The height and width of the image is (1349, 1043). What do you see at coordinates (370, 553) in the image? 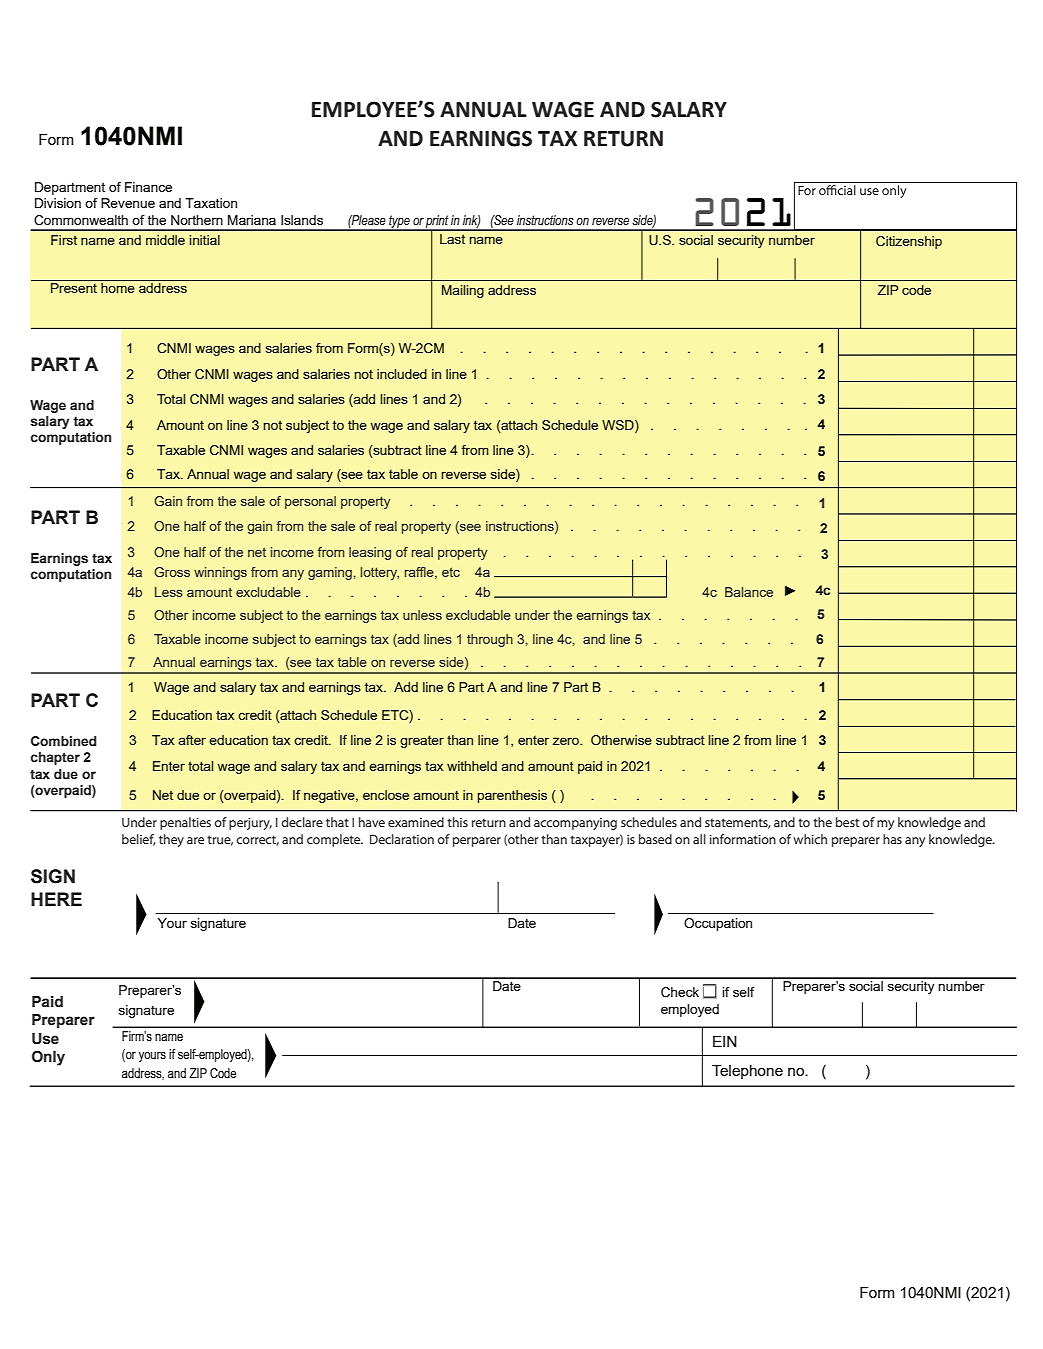
I see `leasing` at bounding box center [370, 553].
